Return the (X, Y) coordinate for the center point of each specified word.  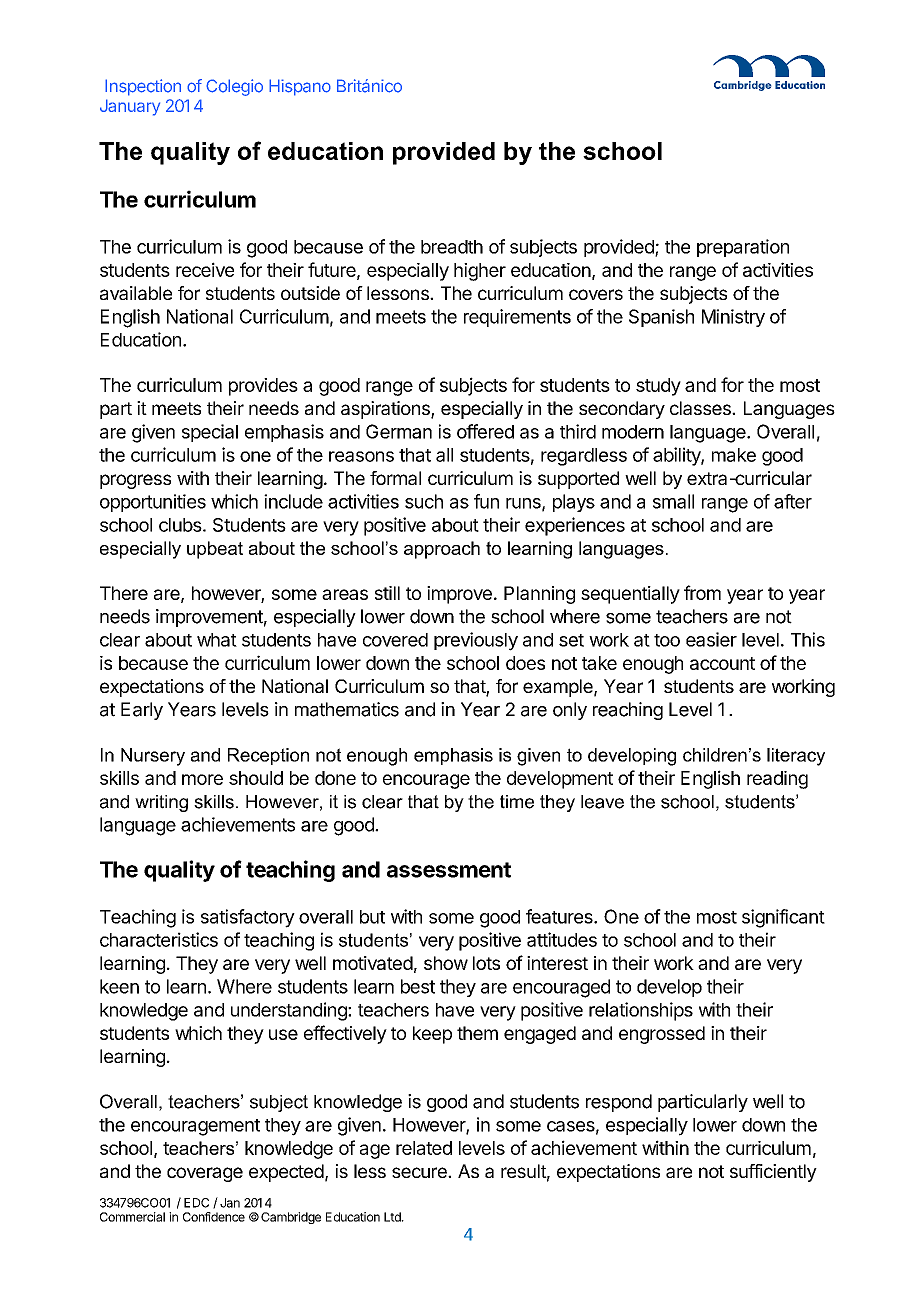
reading (777, 780)
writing (161, 803)
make (734, 455)
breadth (452, 247)
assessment (449, 870)
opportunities (153, 503)
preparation (743, 248)
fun (486, 501)
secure (420, 1172)
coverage (205, 1174)
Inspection (143, 87)
